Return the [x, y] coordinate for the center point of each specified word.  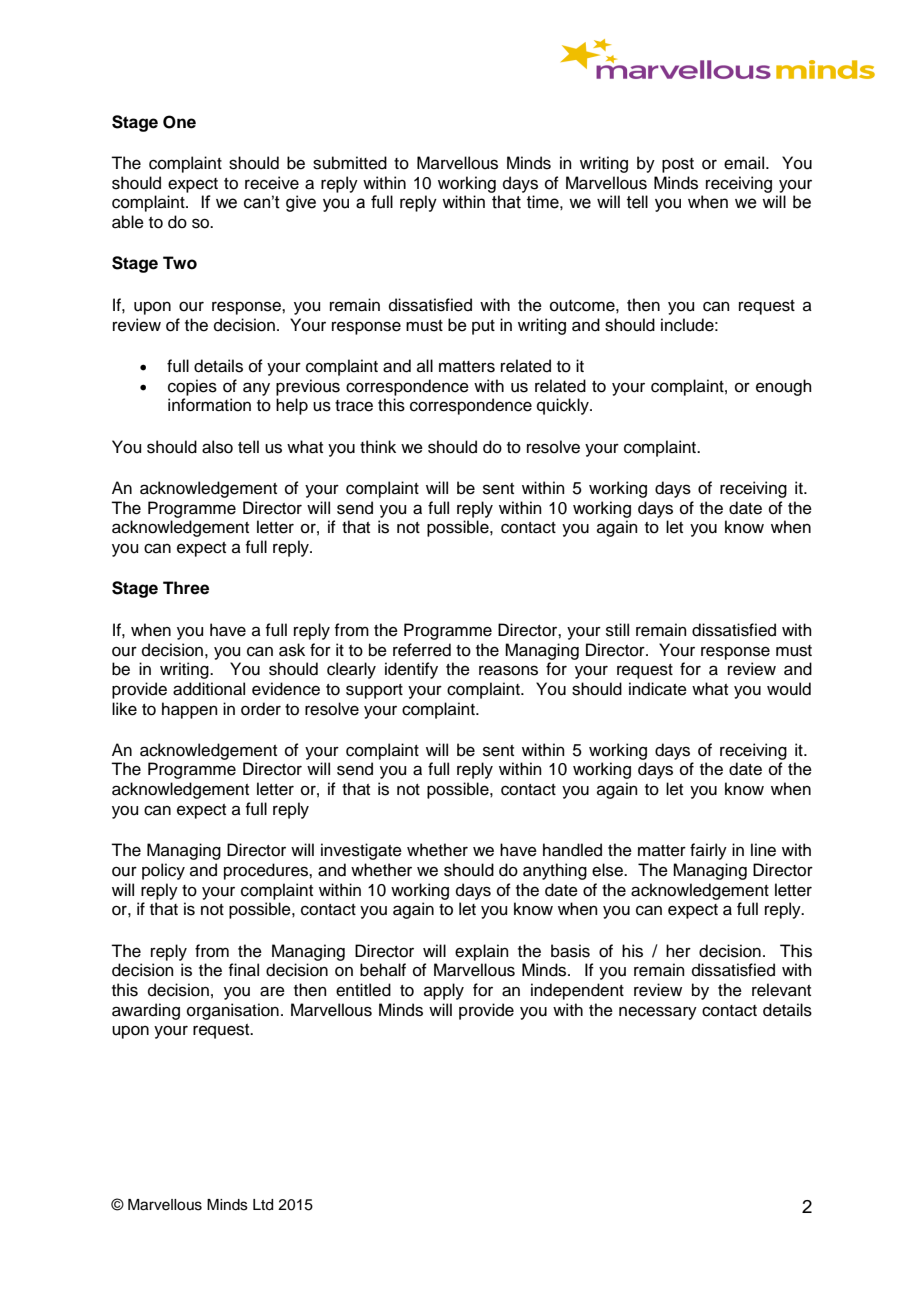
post [678, 165]
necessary [658, 1013]
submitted [350, 163]
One [179, 122]
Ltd [263, 1205]
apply [444, 991]
